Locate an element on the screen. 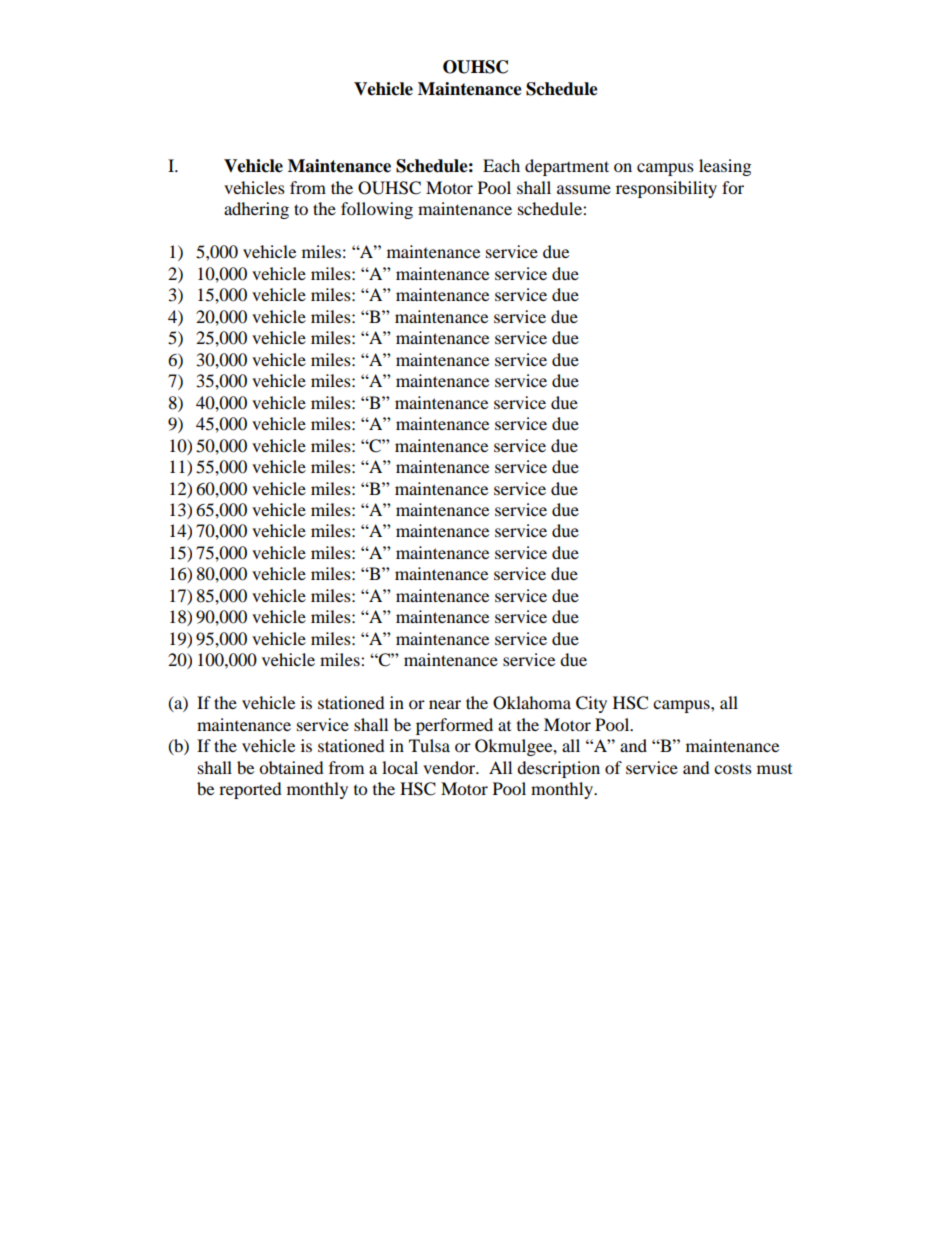 This screenshot has width=952, height=1233. obtained is located at coordinates (291, 767).
